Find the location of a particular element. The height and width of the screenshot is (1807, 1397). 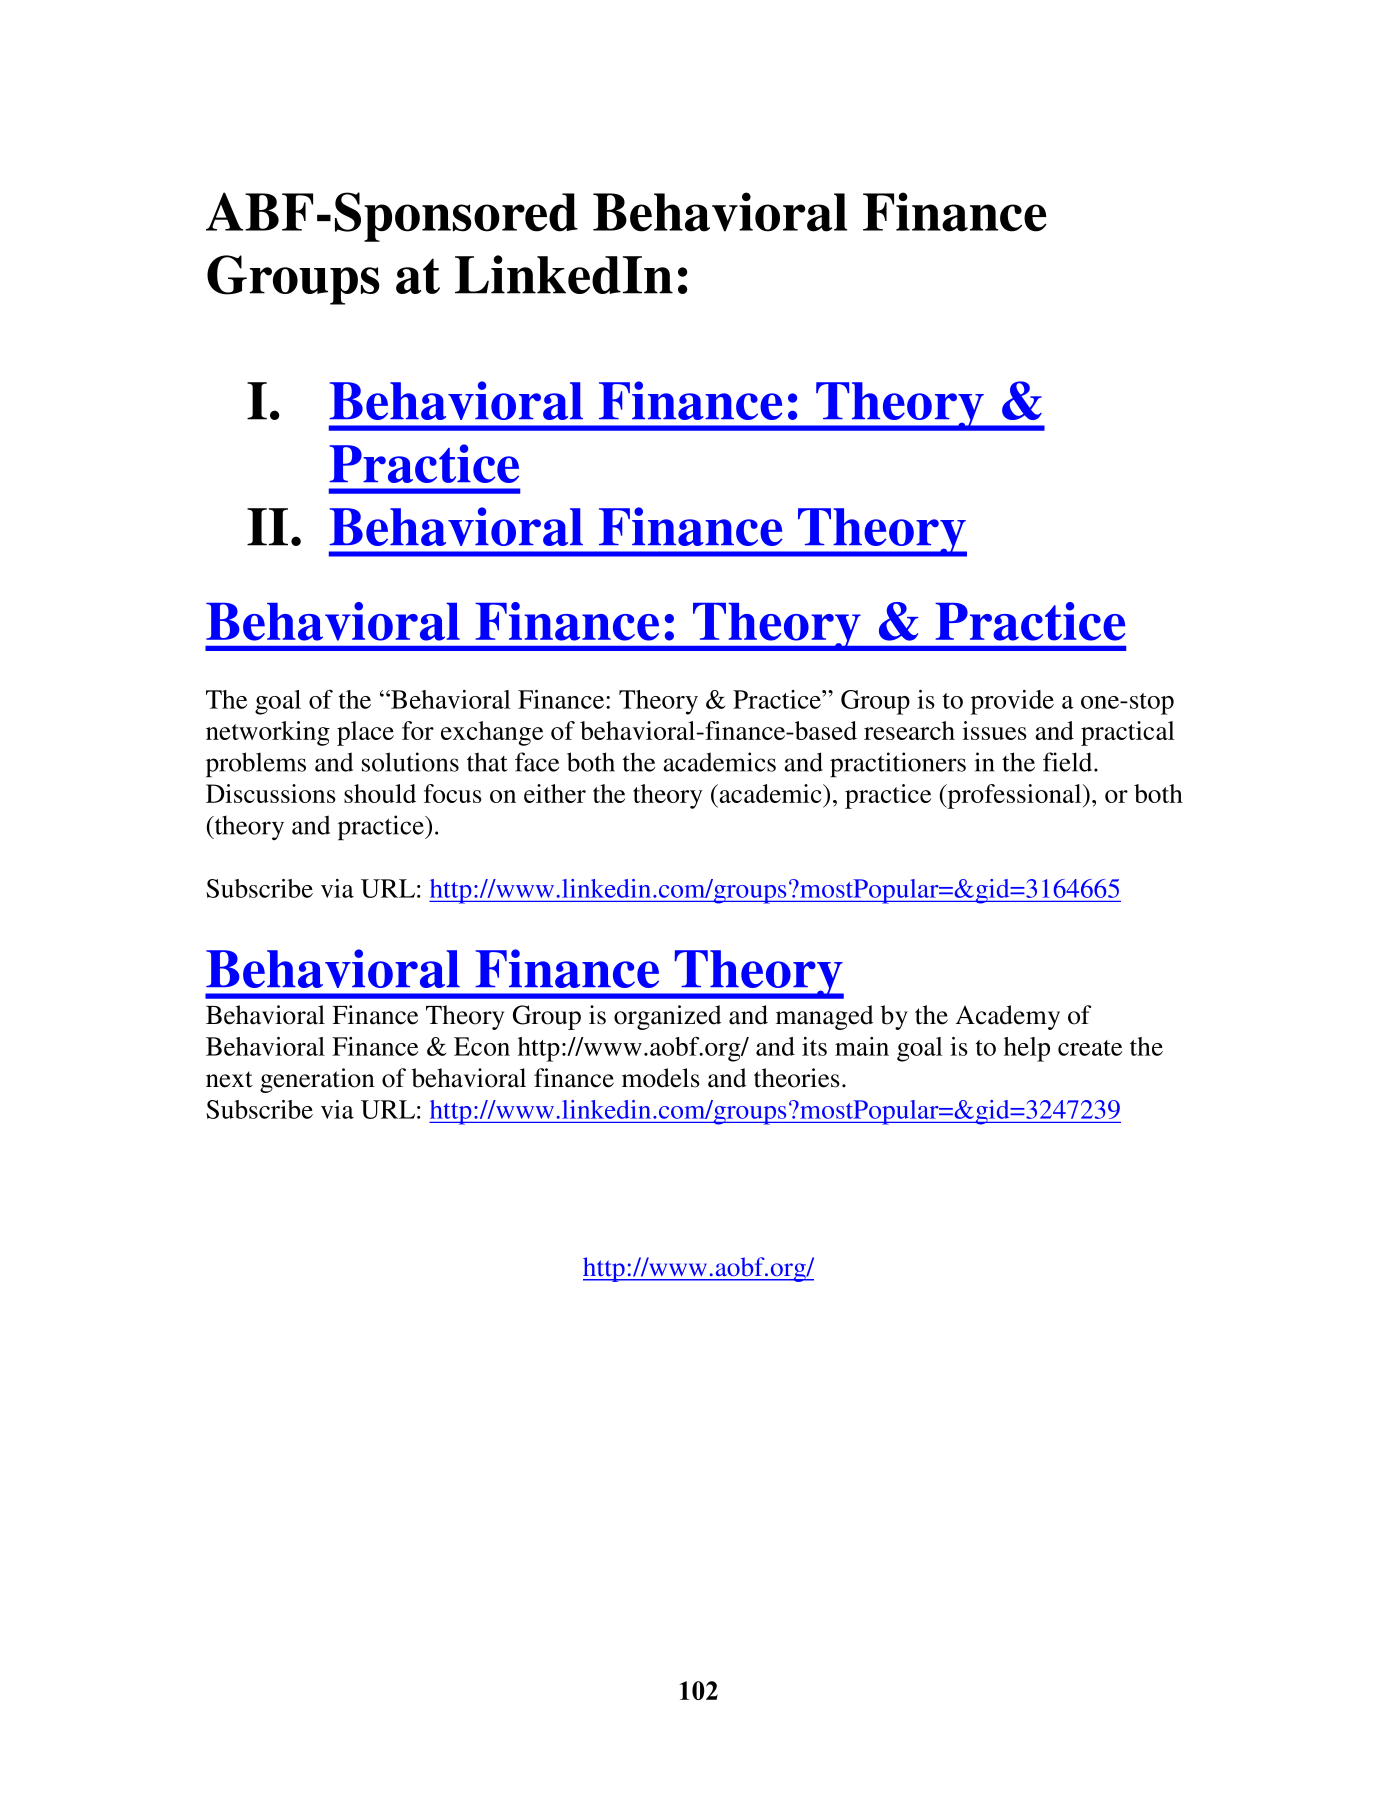

generation is located at coordinates (317, 1080).
